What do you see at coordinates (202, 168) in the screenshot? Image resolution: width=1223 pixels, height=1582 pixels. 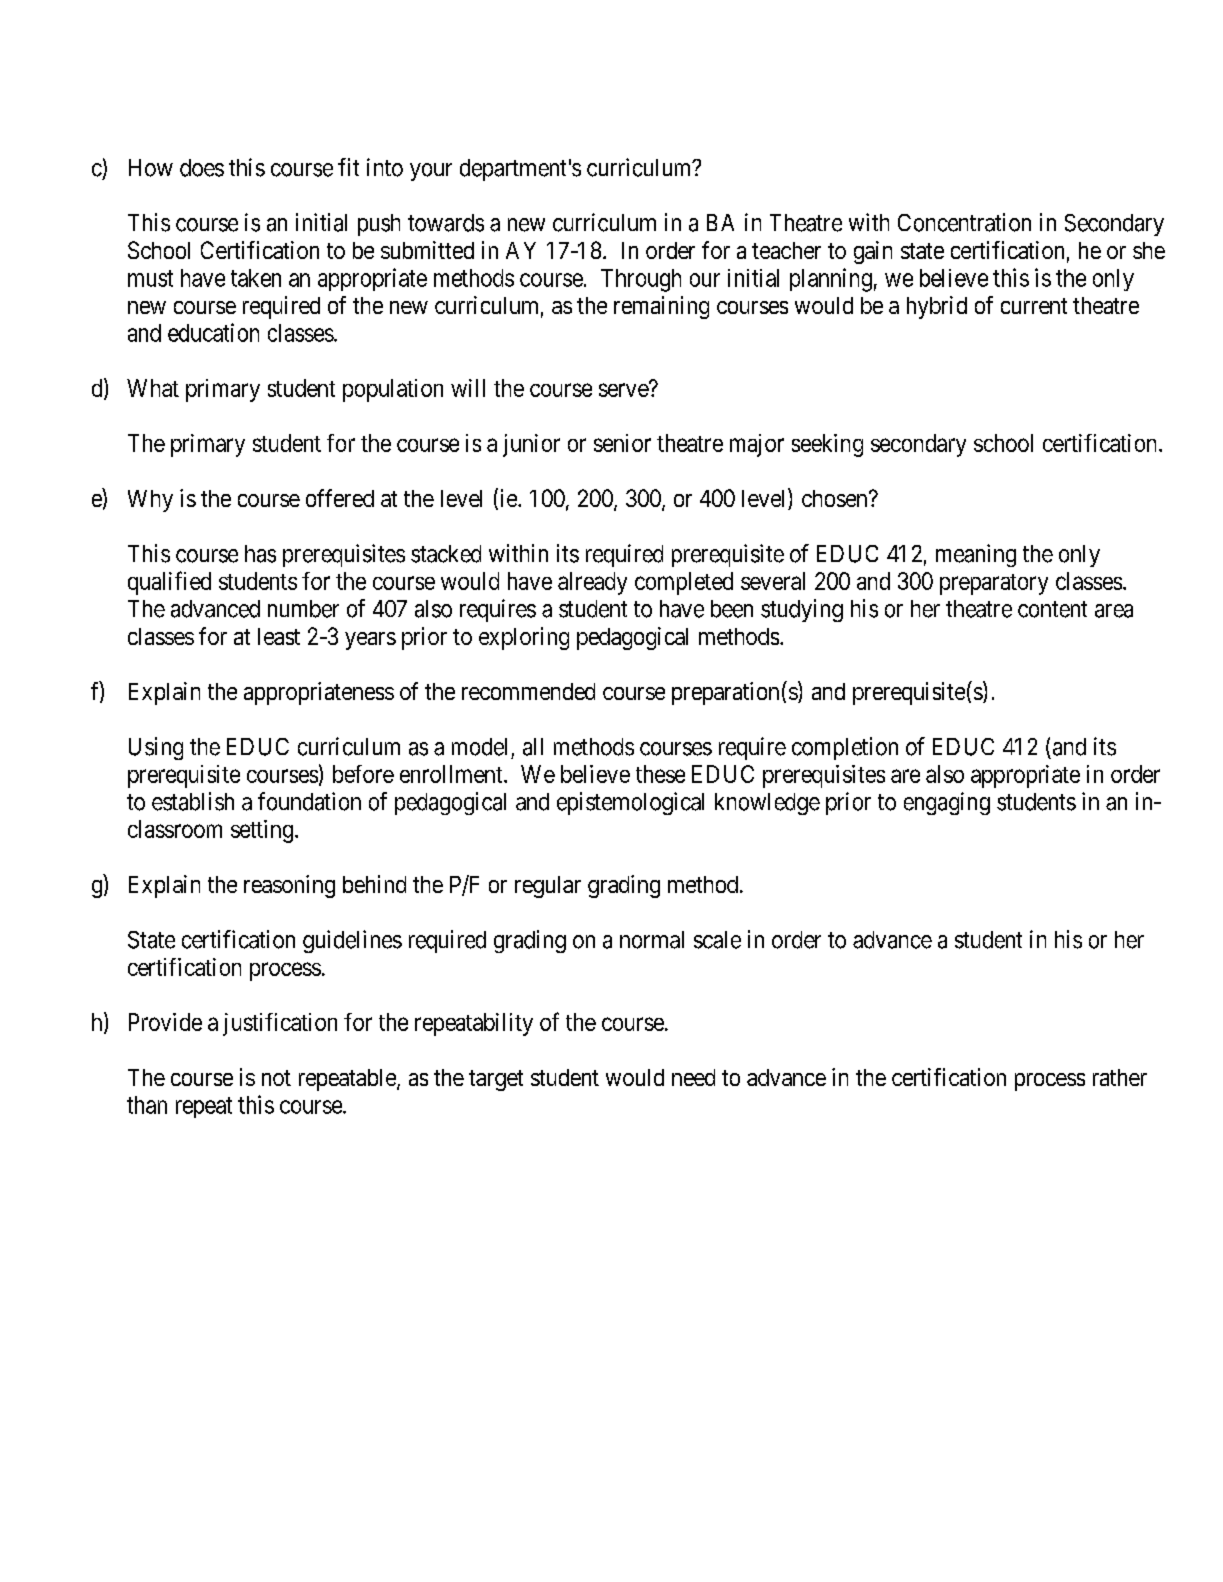 I see `does` at bounding box center [202, 168].
